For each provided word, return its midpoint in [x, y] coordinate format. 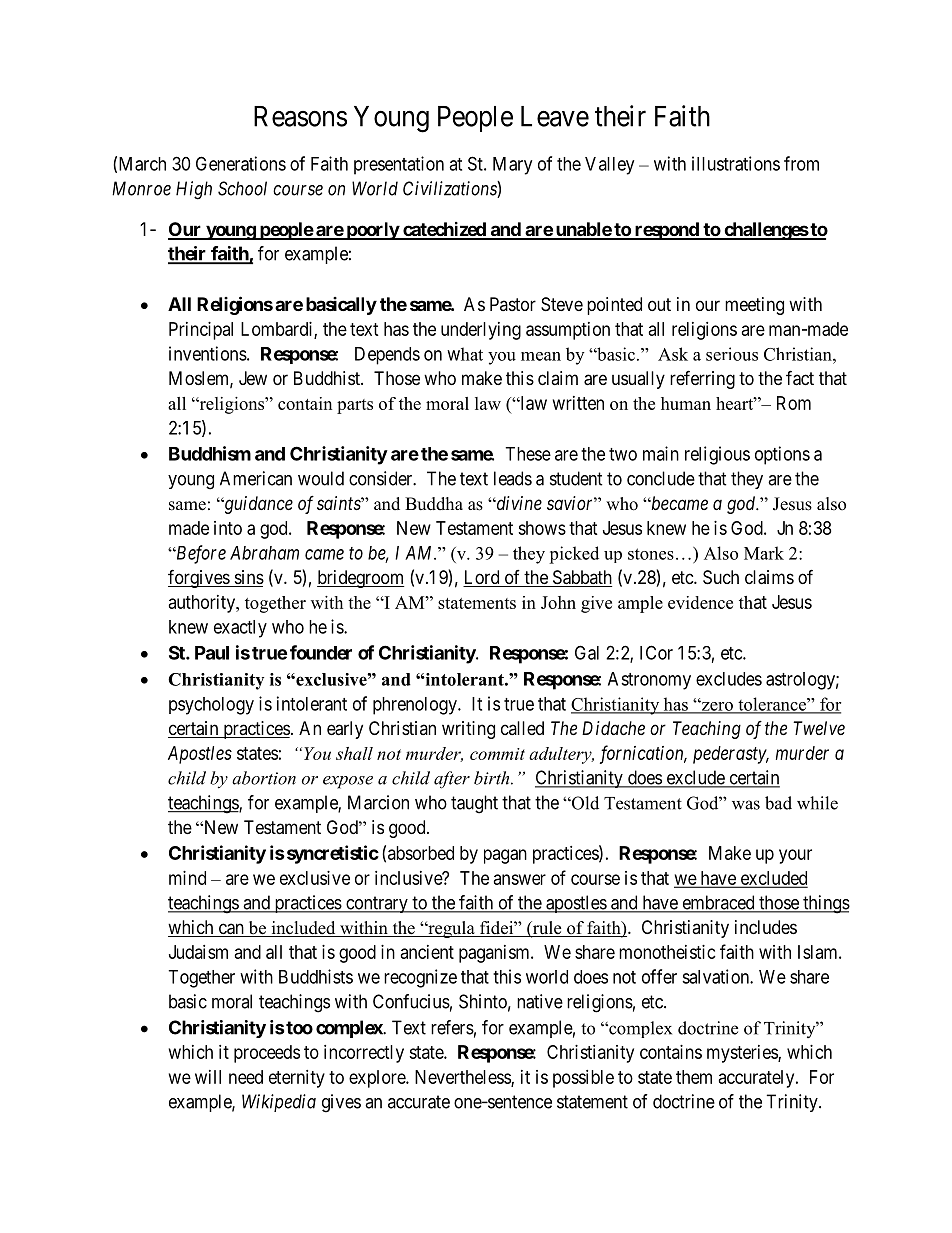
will [208, 1077]
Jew [253, 378]
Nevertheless [463, 1078]
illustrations [736, 163]
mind [187, 878]
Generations [241, 163]
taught [474, 804]
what [465, 354]
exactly [240, 629]
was [746, 805]
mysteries [743, 1054]
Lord [482, 578]
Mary [512, 166]
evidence [700, 602]
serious [732, 354]
